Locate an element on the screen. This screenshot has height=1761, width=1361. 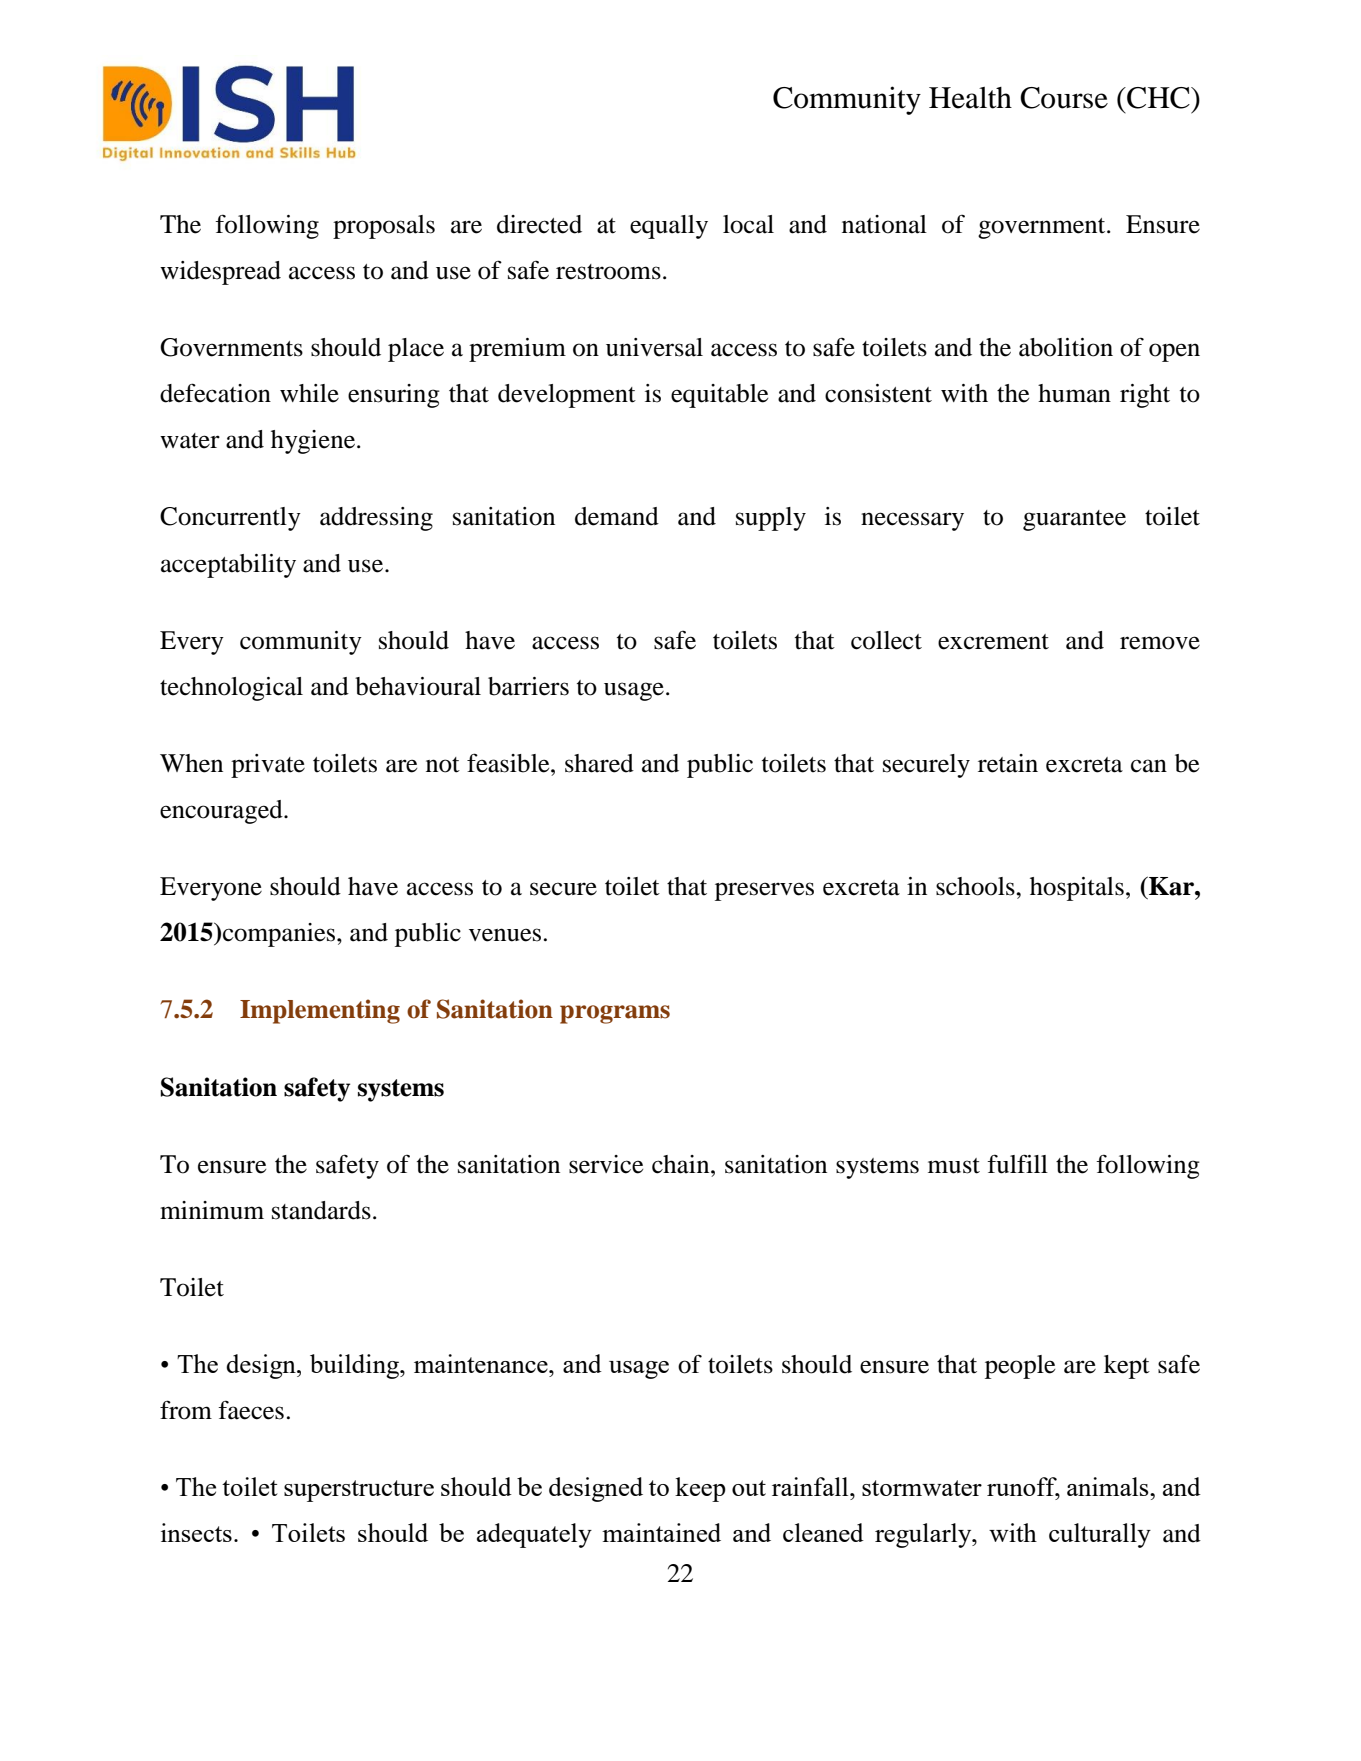
superstructure is located at coordinates (359, 1491).
